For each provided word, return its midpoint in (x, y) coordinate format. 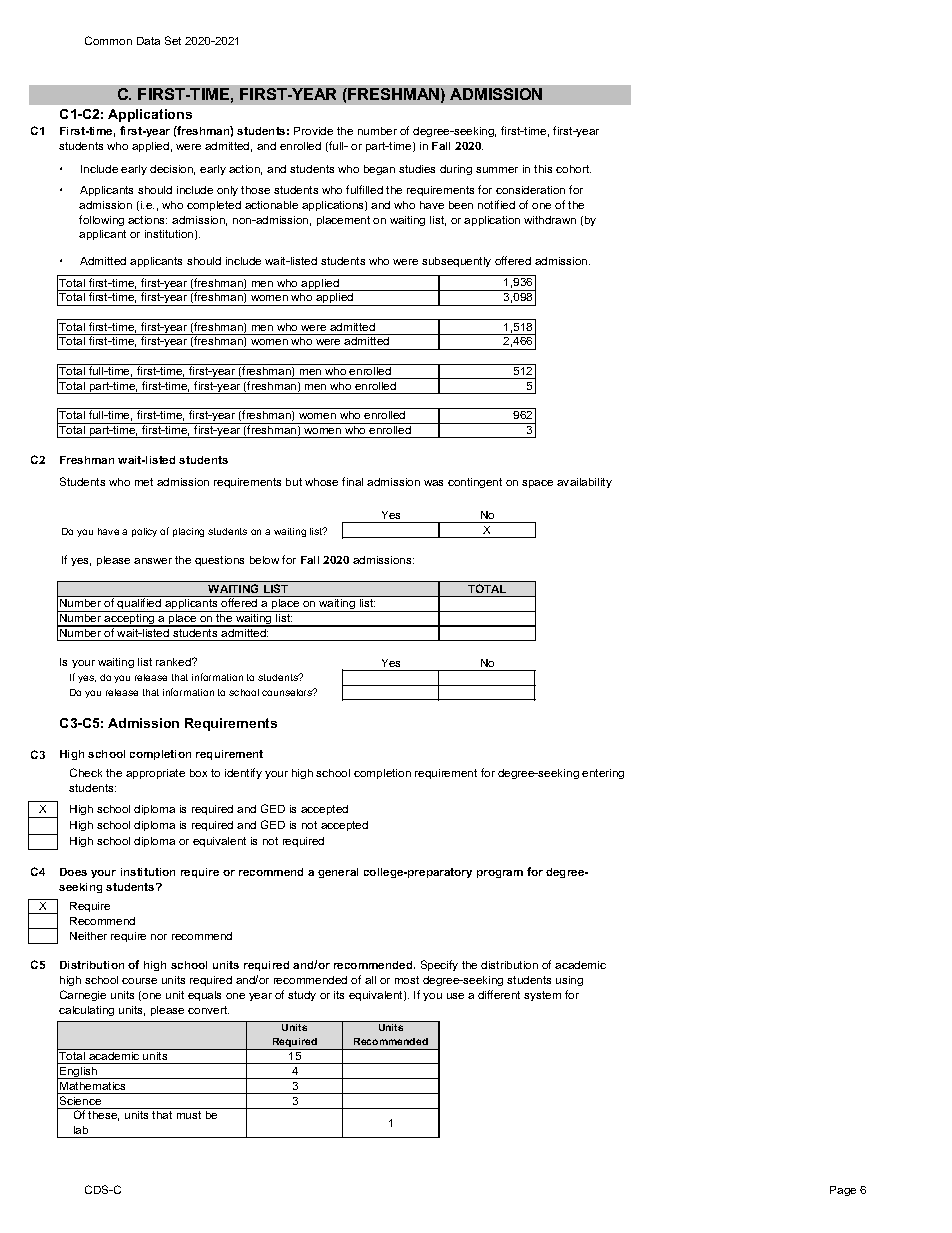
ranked (175, 662)
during (456, 170)
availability (584, 483)
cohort (573, 169)
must (189, 1115)
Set (173, 40)
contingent (475, 483)
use (455, 996)
